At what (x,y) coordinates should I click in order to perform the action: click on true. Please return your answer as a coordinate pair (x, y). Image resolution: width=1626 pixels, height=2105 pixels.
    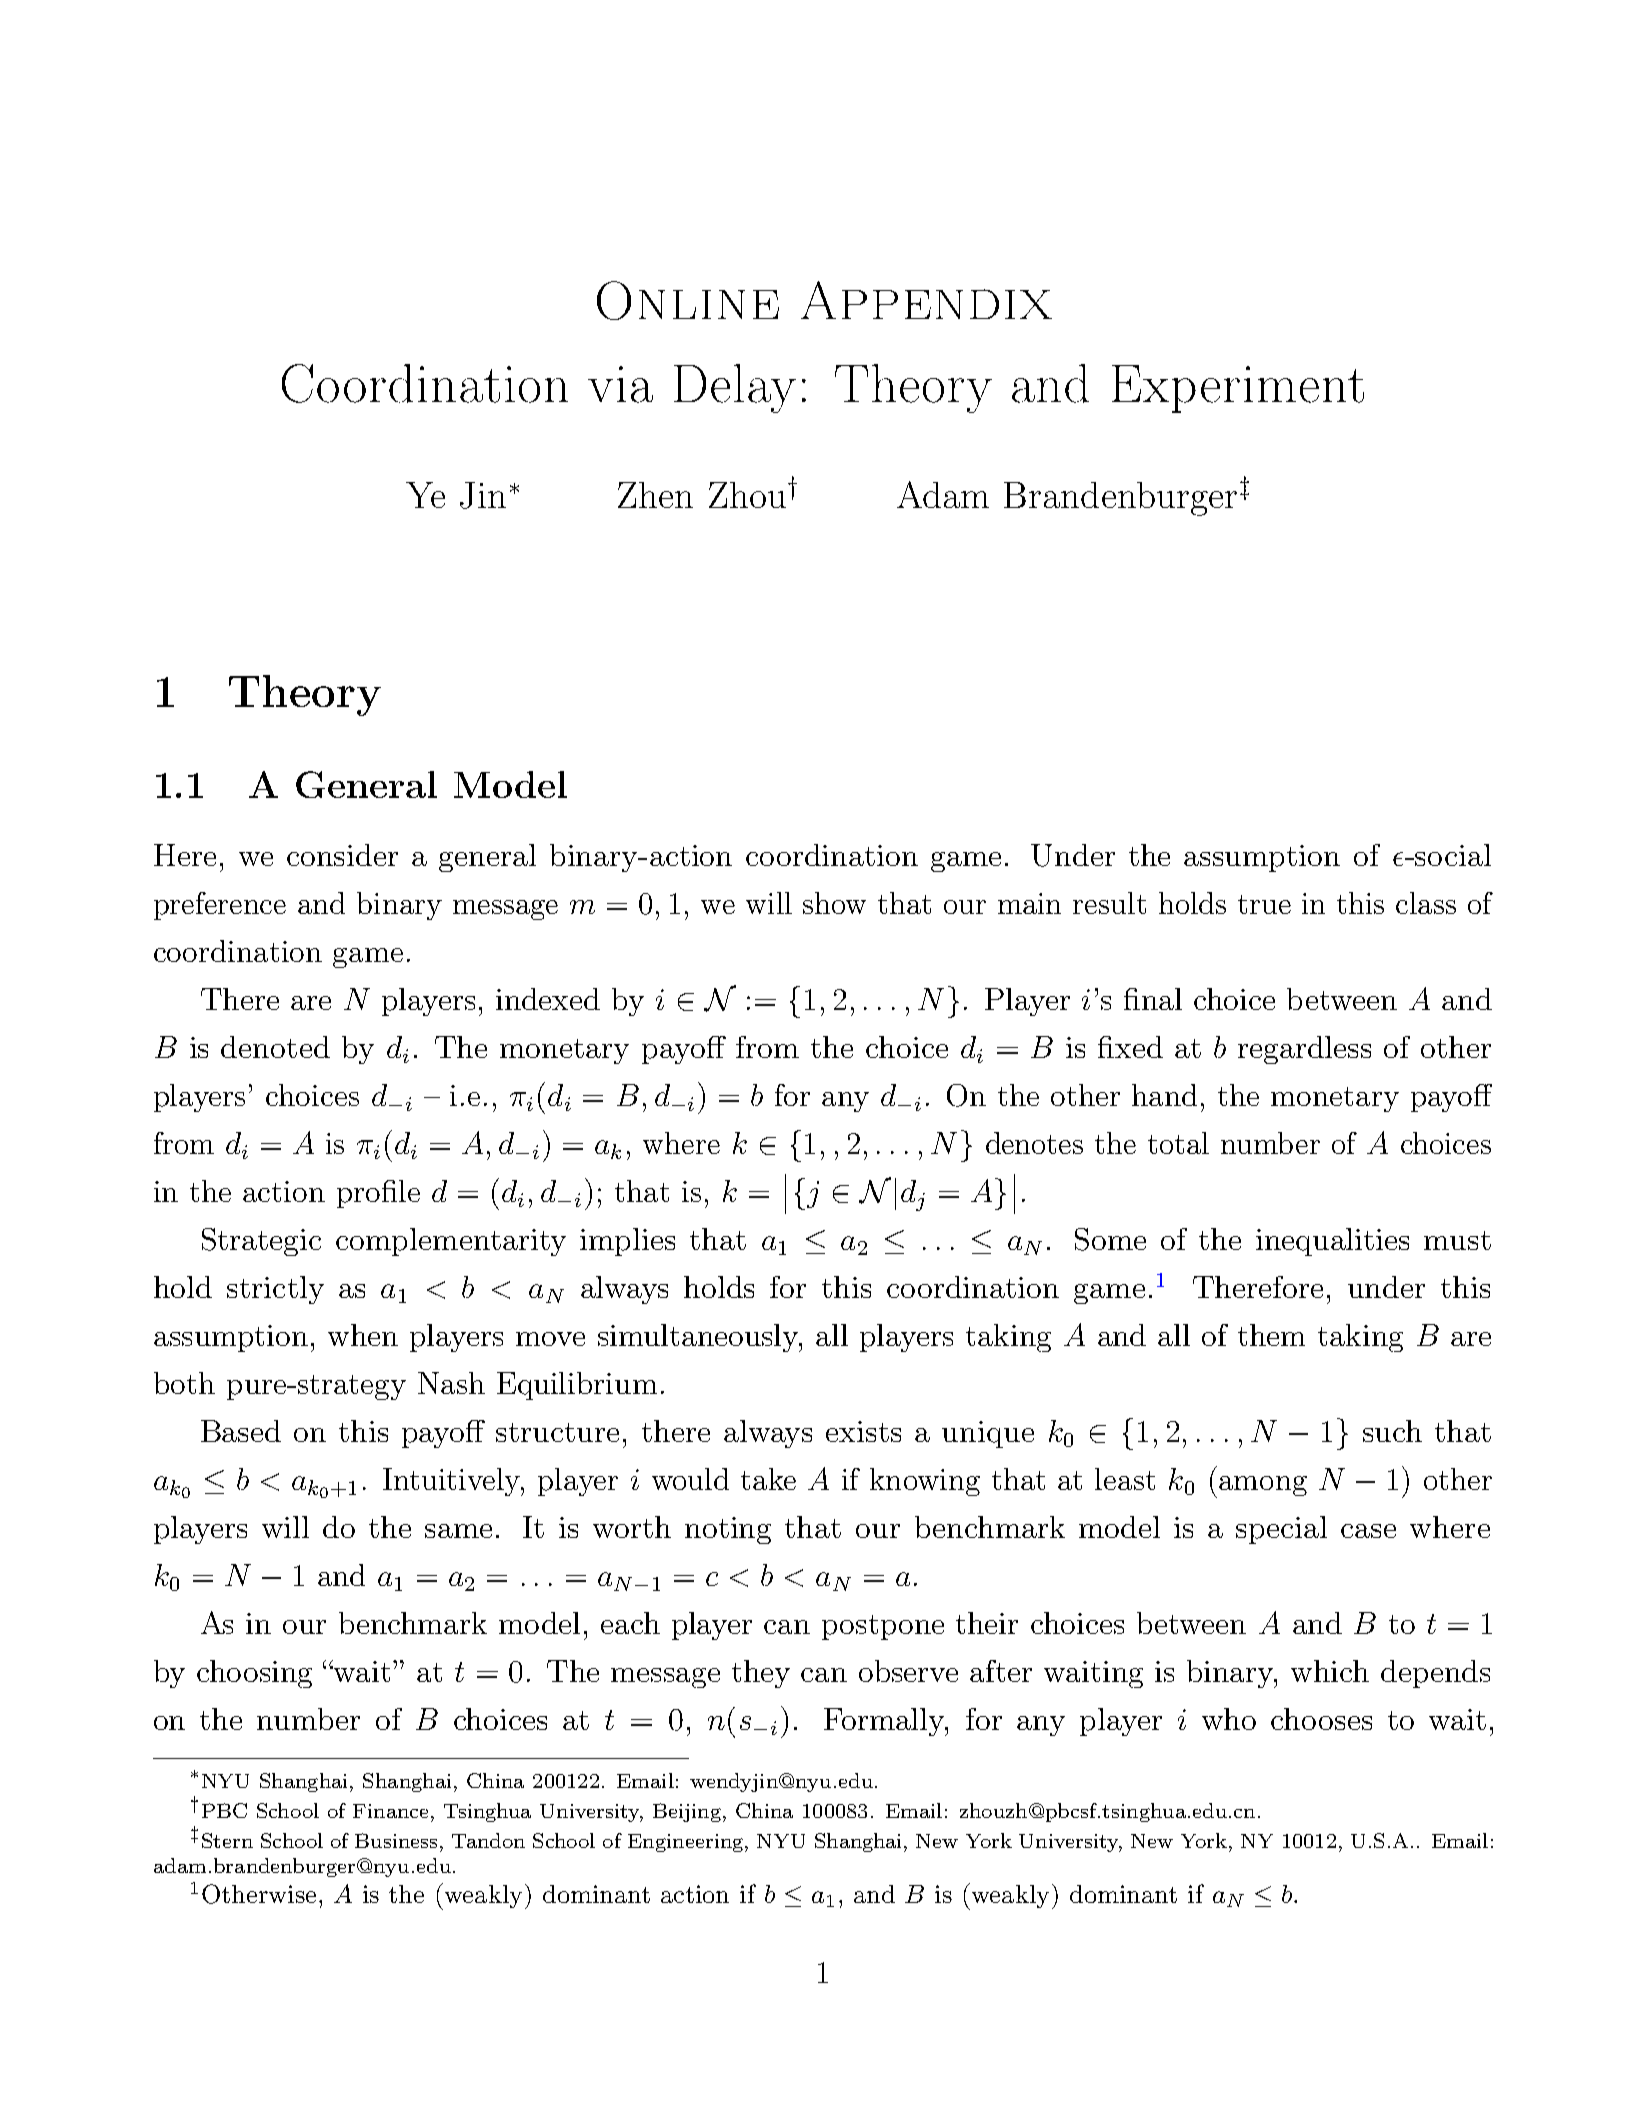
    Looking at the image, I should click on (1264, 904).
